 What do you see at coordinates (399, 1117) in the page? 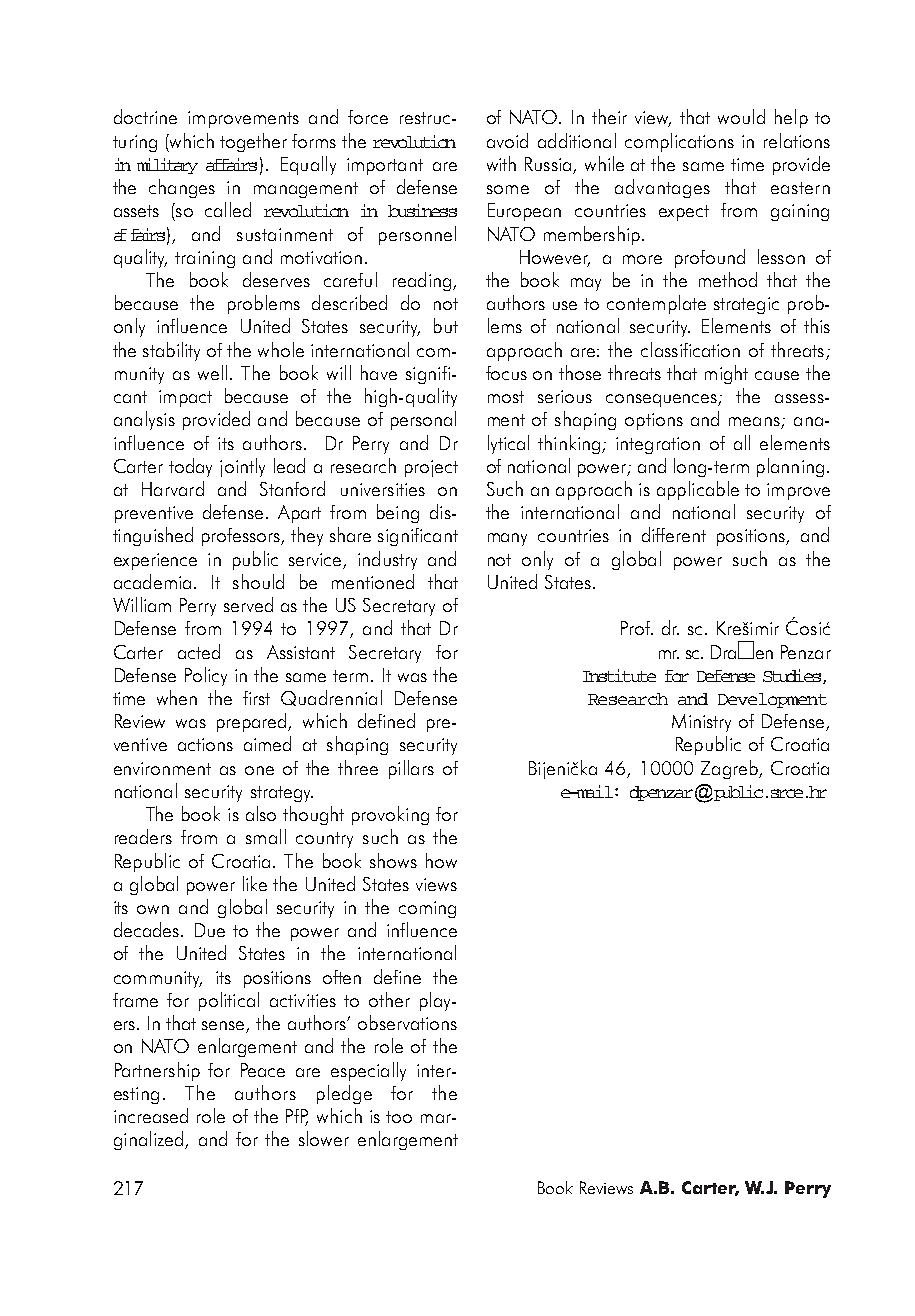
I see `too` at bounding box center [399, 1117].
